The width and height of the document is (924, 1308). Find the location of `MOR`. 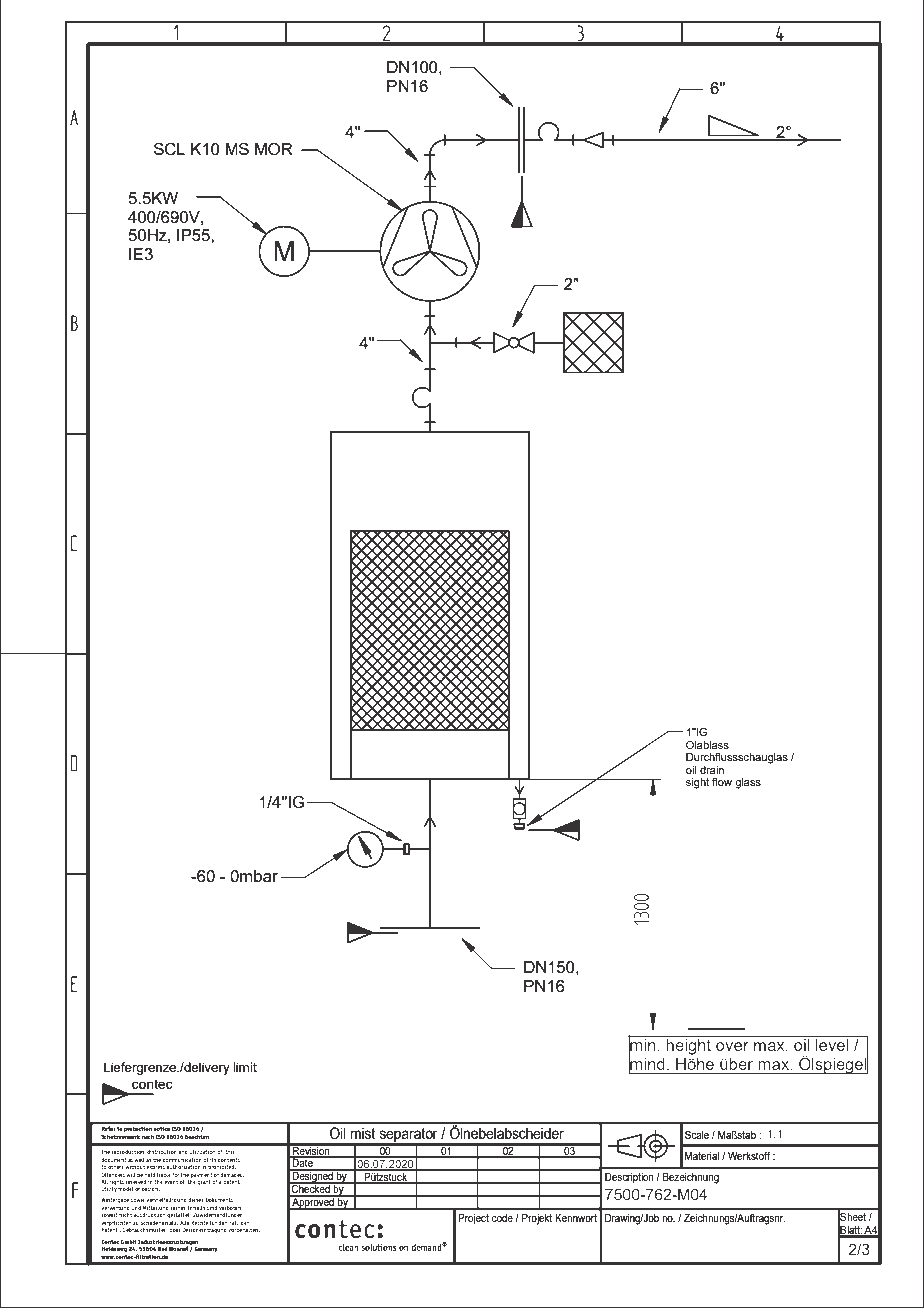

MOR is located at coordinates (274, 149).
